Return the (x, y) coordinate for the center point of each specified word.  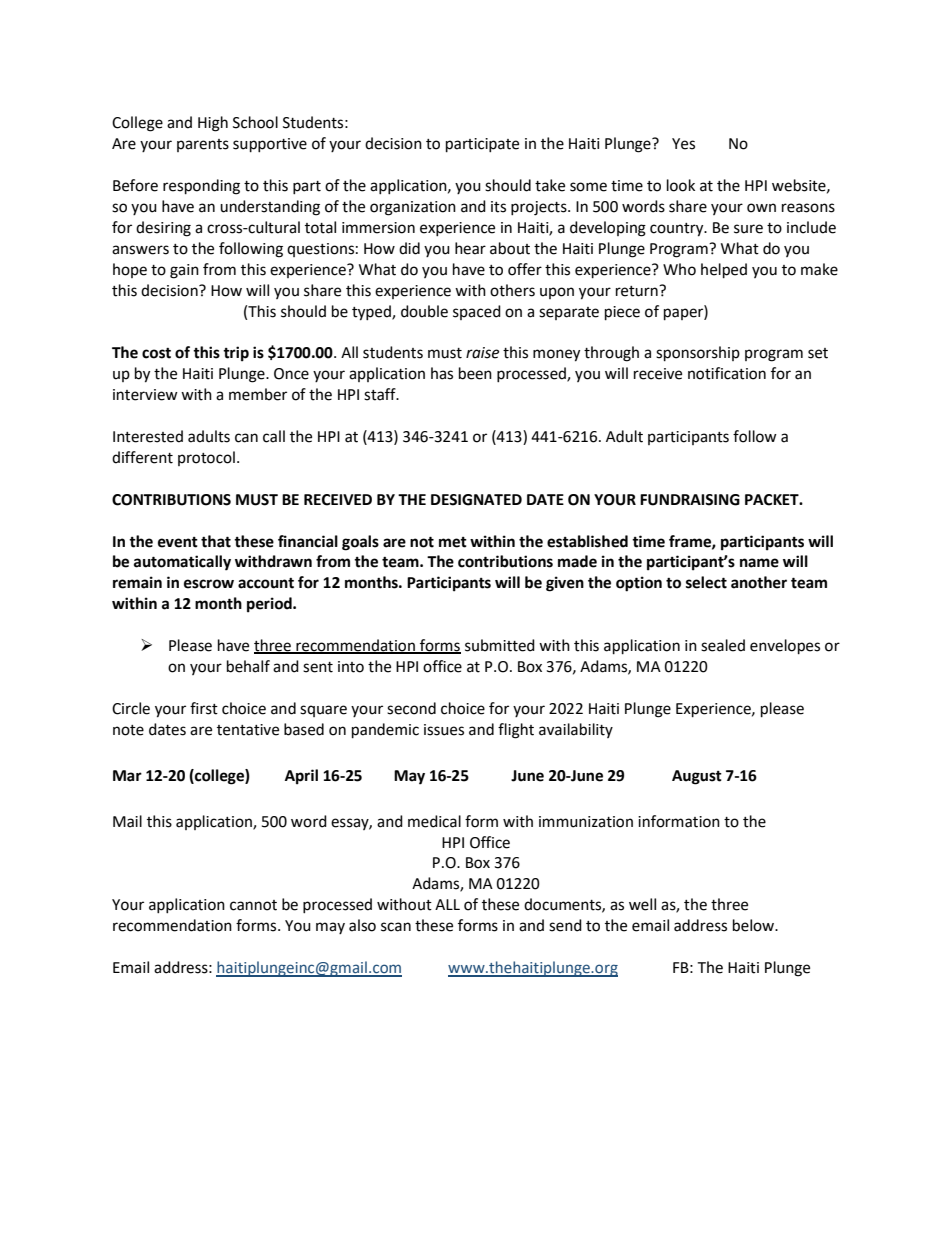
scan (396, 927)
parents (203, 145)
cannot (253, 905)
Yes (683, 144)
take (550, 185)
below (755, 925)
